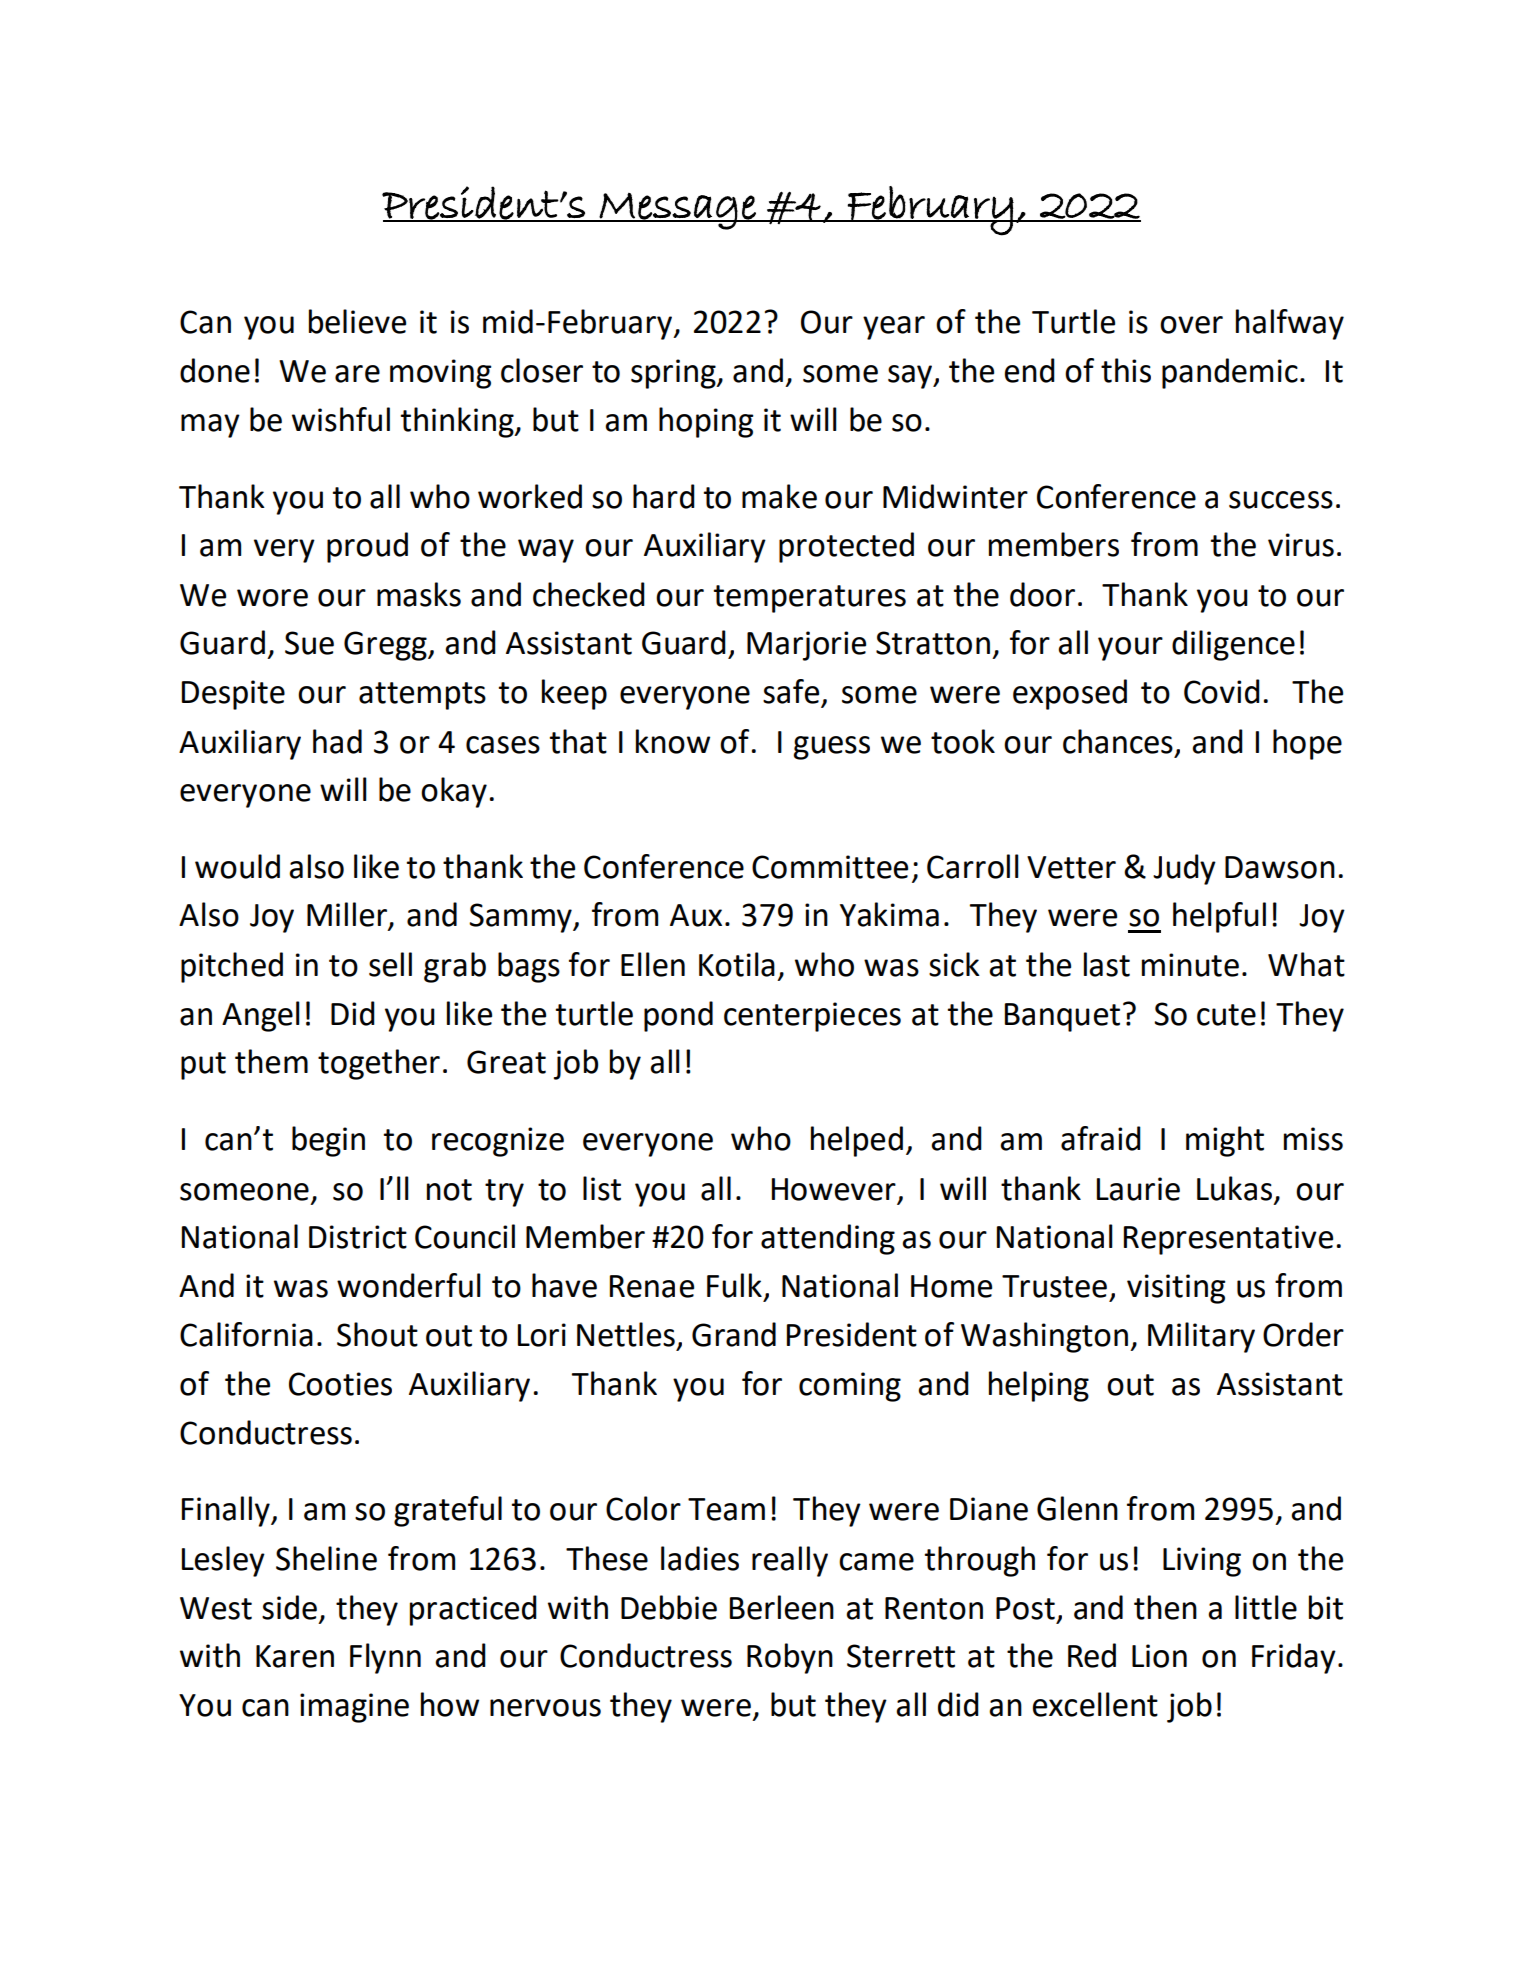  I want to click on Lion, so click(1159, 1656).
